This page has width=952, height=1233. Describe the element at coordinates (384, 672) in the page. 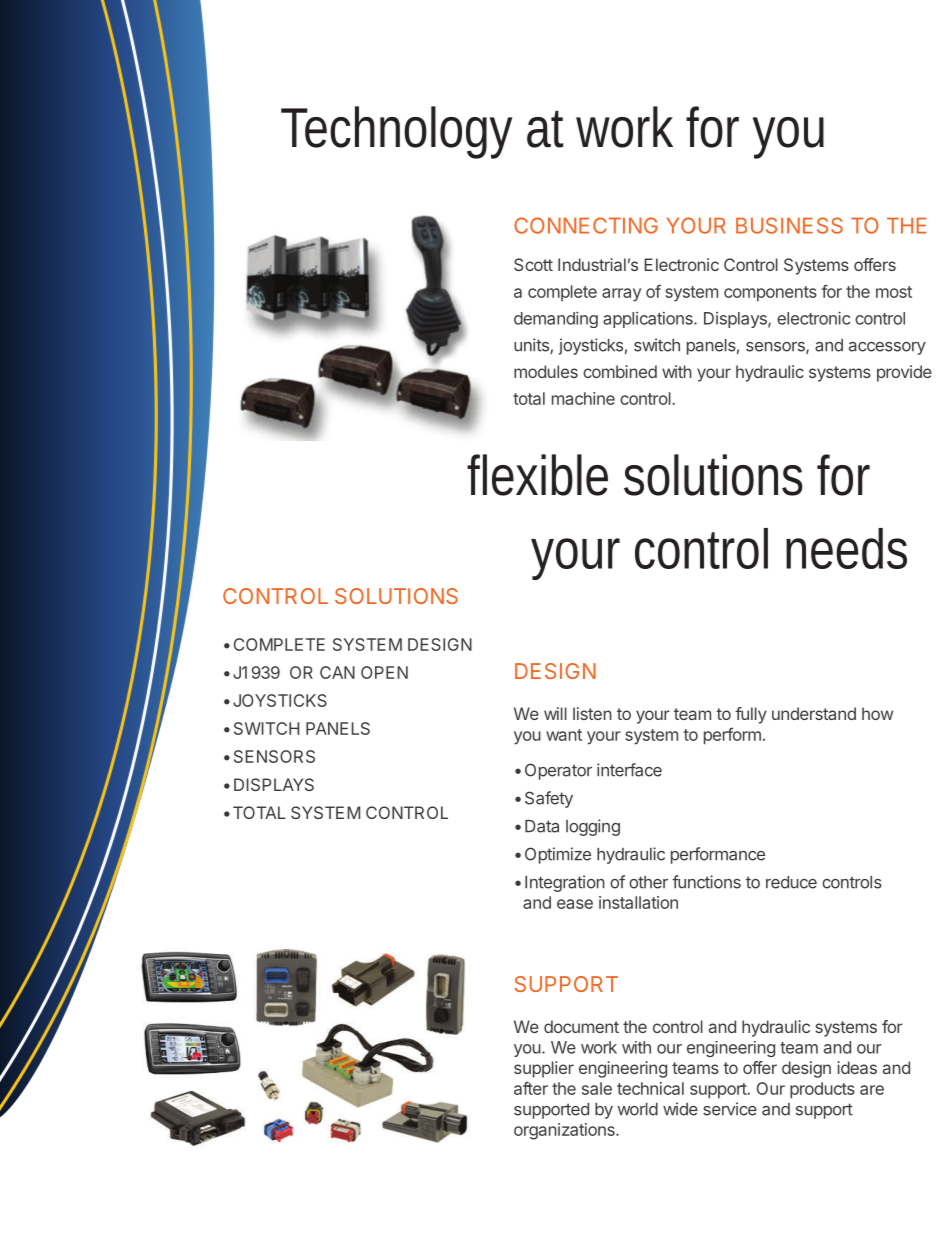

I see `OPEN` at that location.
